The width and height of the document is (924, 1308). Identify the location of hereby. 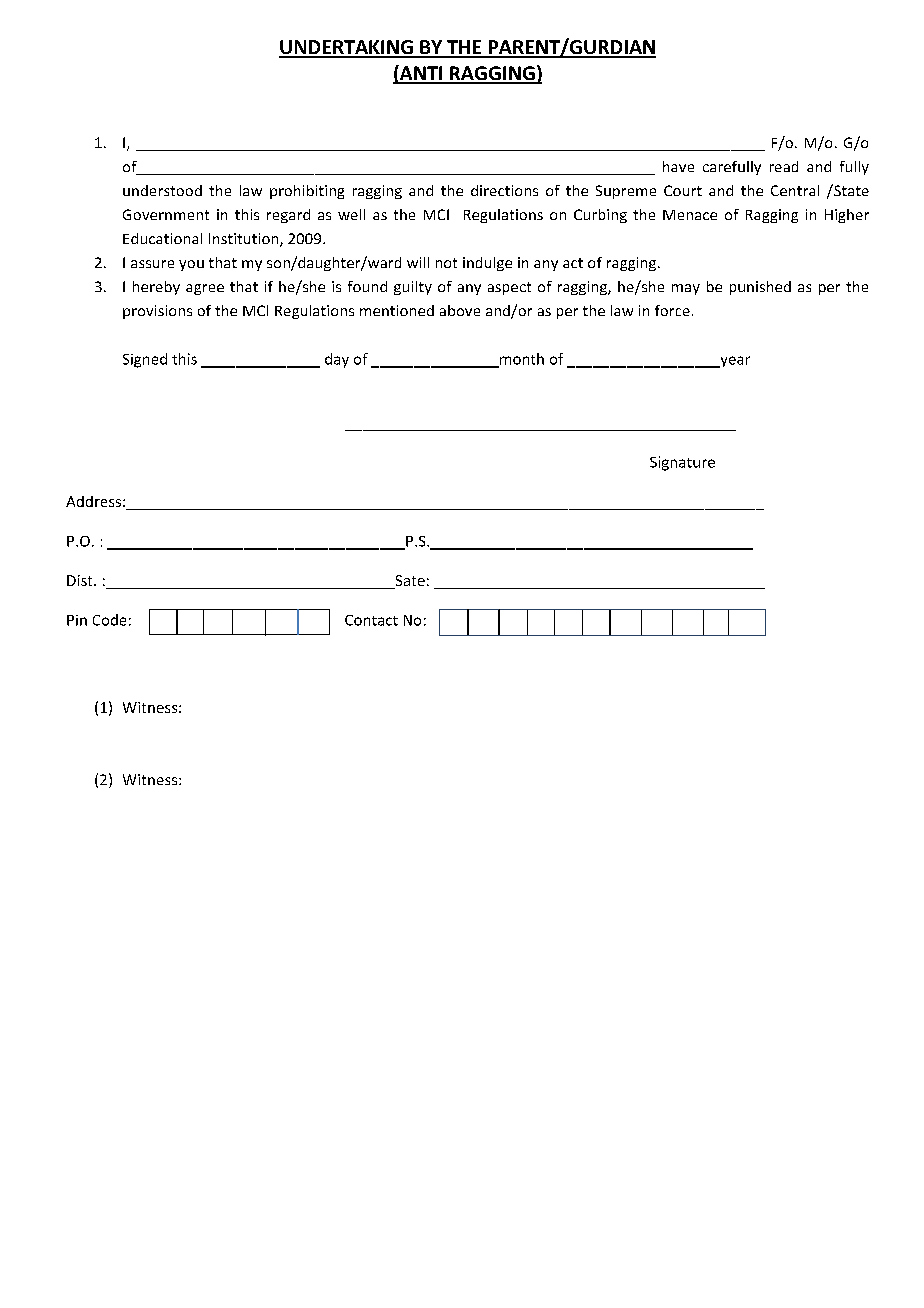
(156, 288).
